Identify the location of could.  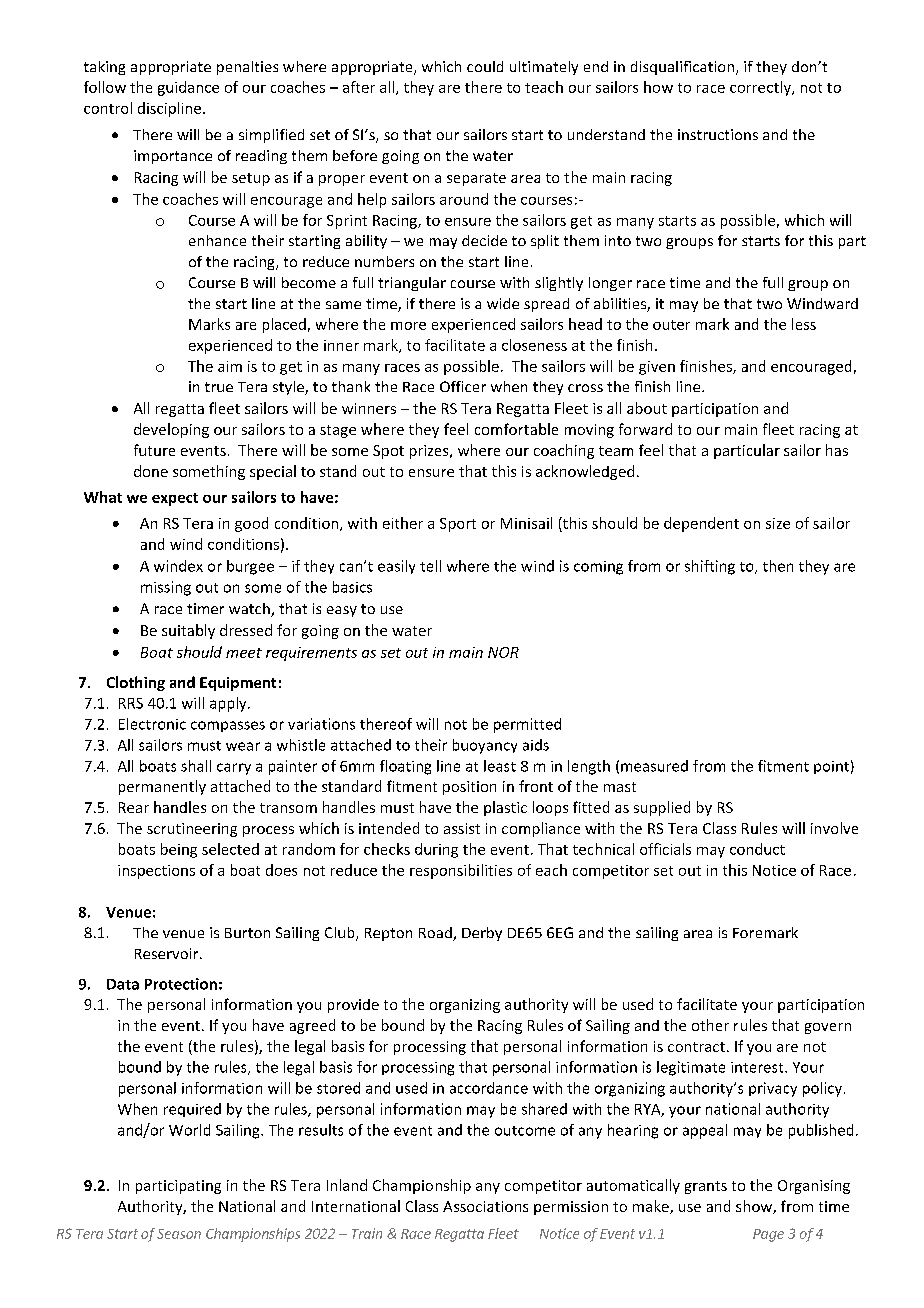
(485, 66).
